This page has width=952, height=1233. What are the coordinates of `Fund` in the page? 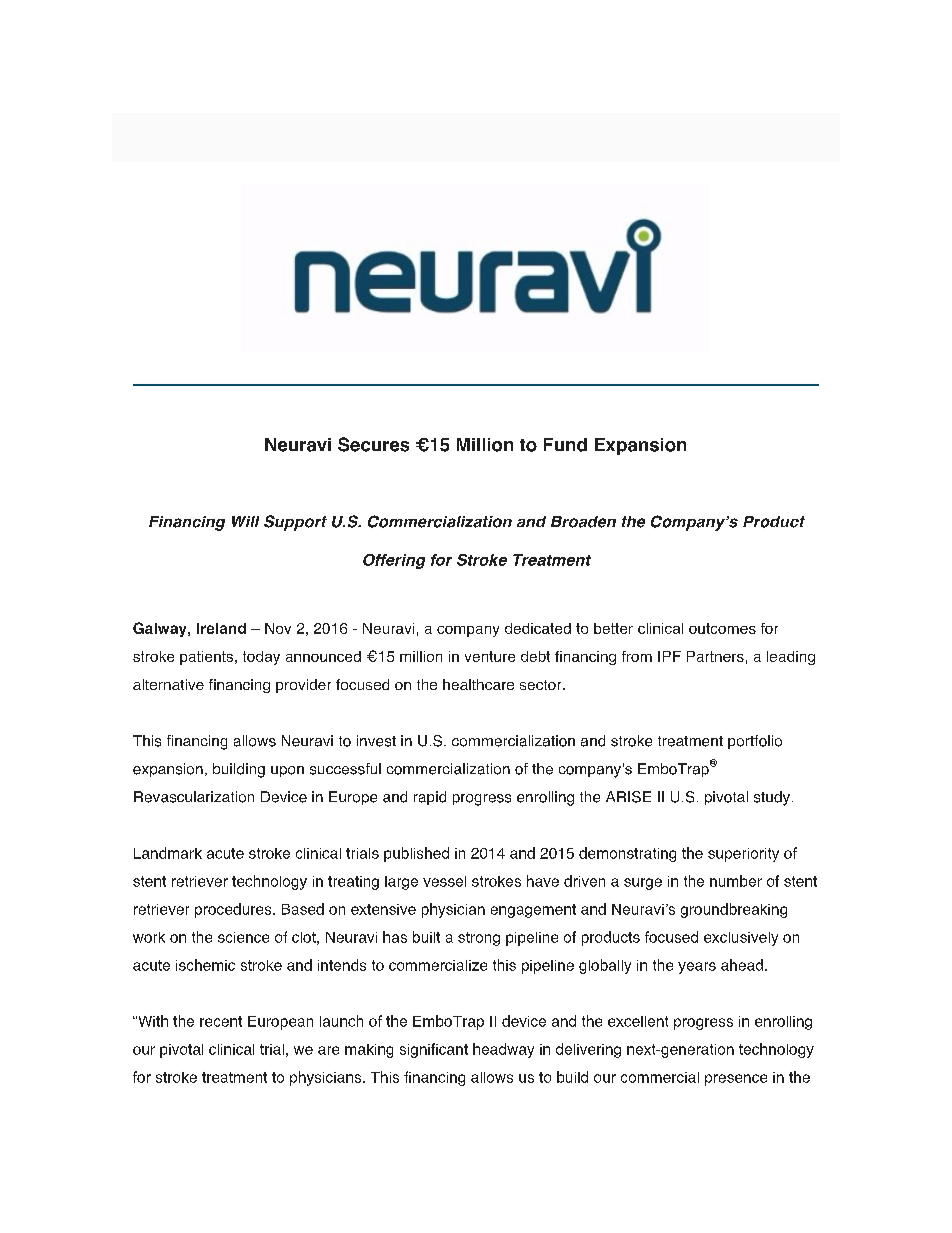 It's located at (565, 445).
